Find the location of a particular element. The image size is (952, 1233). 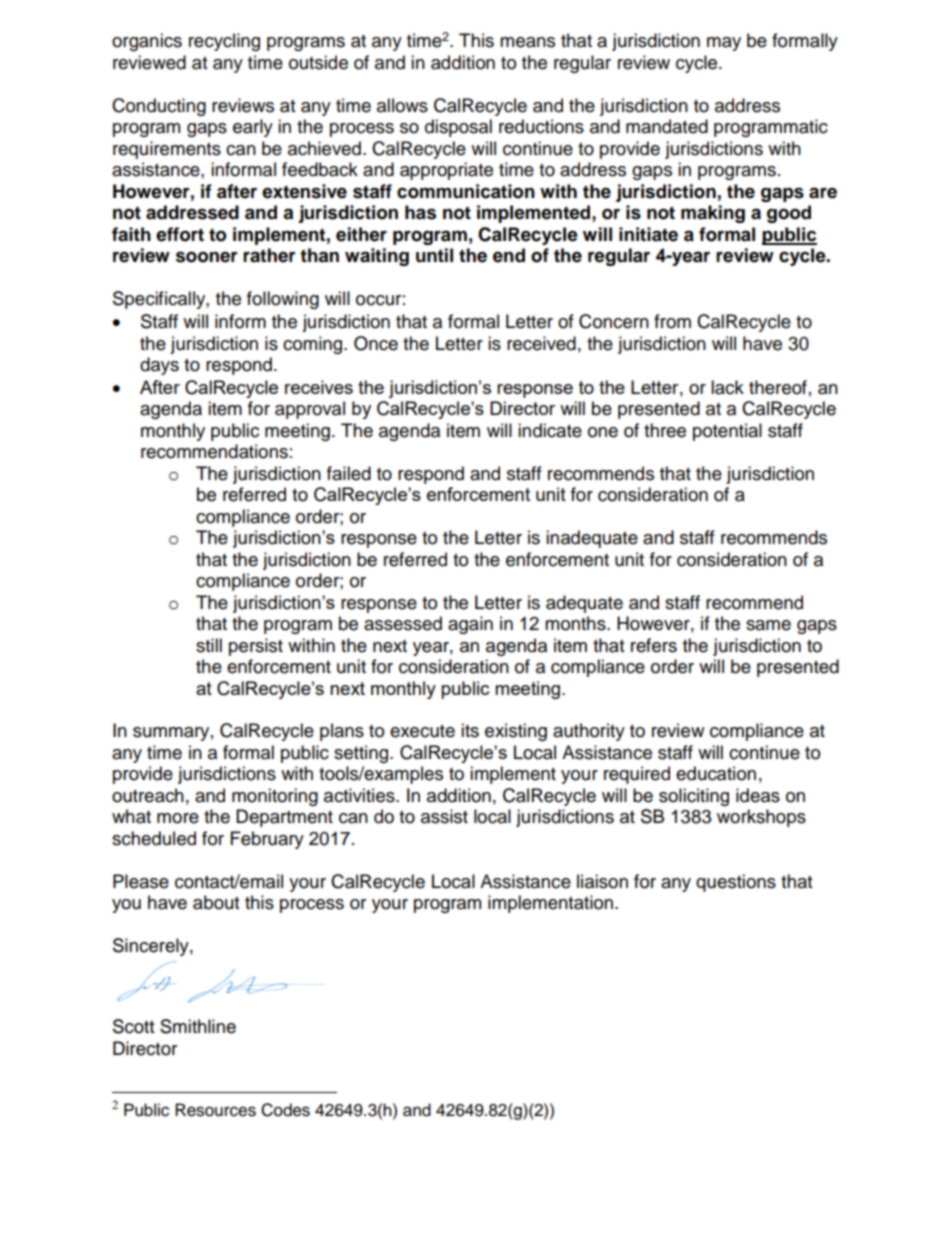

indicate is located at coordinates (550, 430).
